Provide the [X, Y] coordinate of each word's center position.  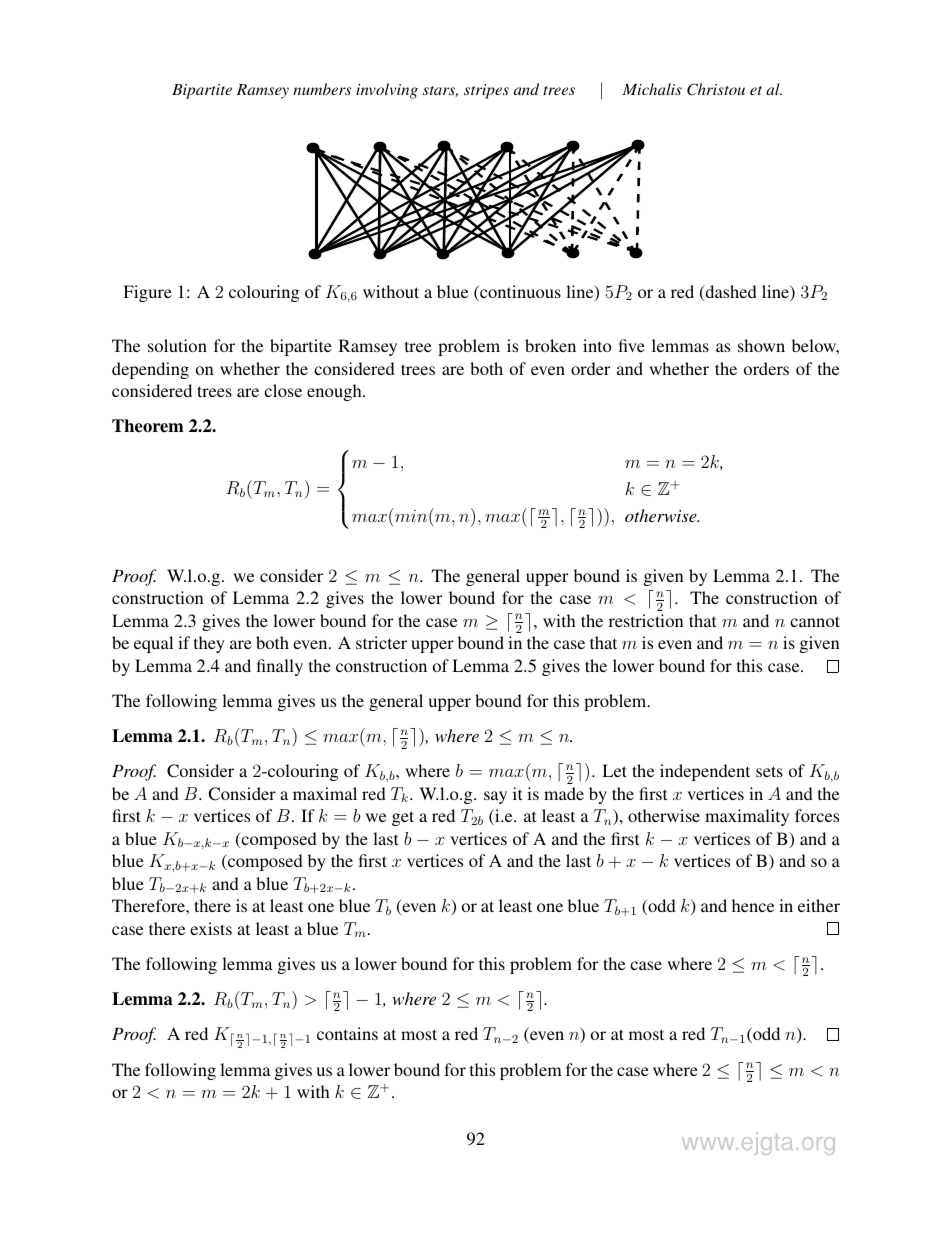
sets [769, 771]
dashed [730, 293]
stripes [486, 91]
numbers [322, 89]
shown [761, 345]
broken [550, 345]
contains [347, 1033]
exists [211, 928]
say [495, 797]
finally [280, 667]
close [283, 390]
